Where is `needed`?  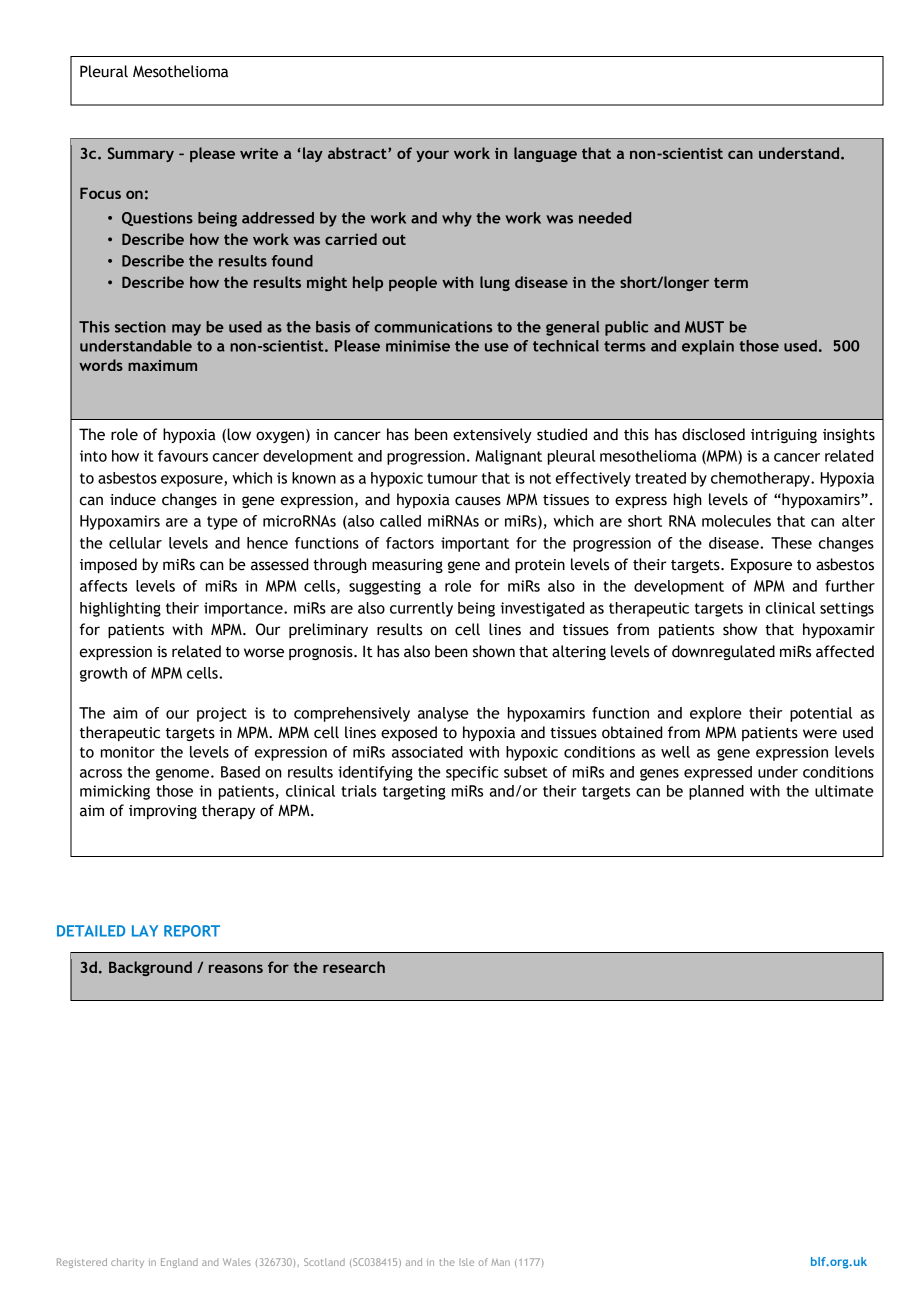
needed is located at coordinates (605, 218).
